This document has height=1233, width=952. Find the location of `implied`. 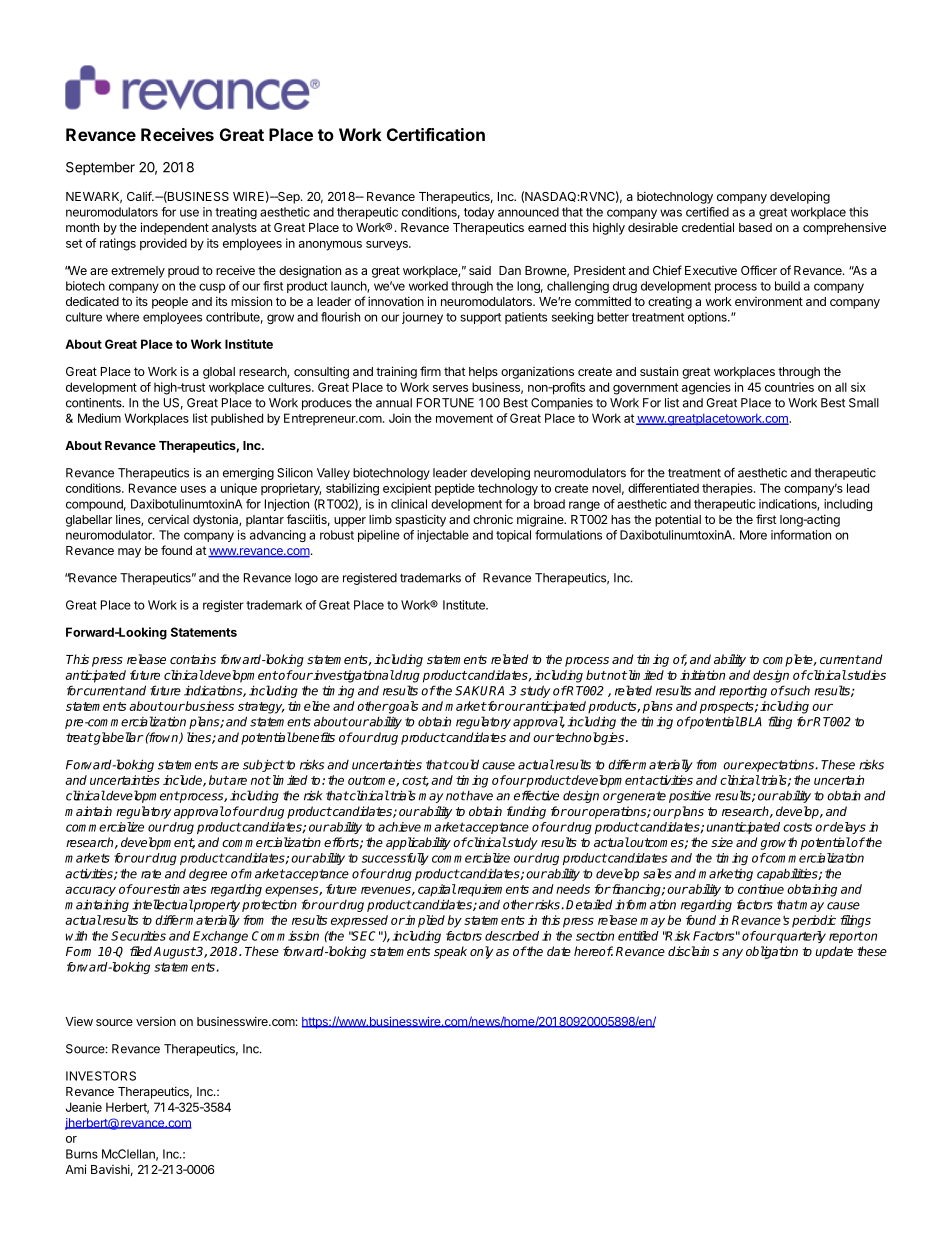

implied is located at coordinates (424, 921).
